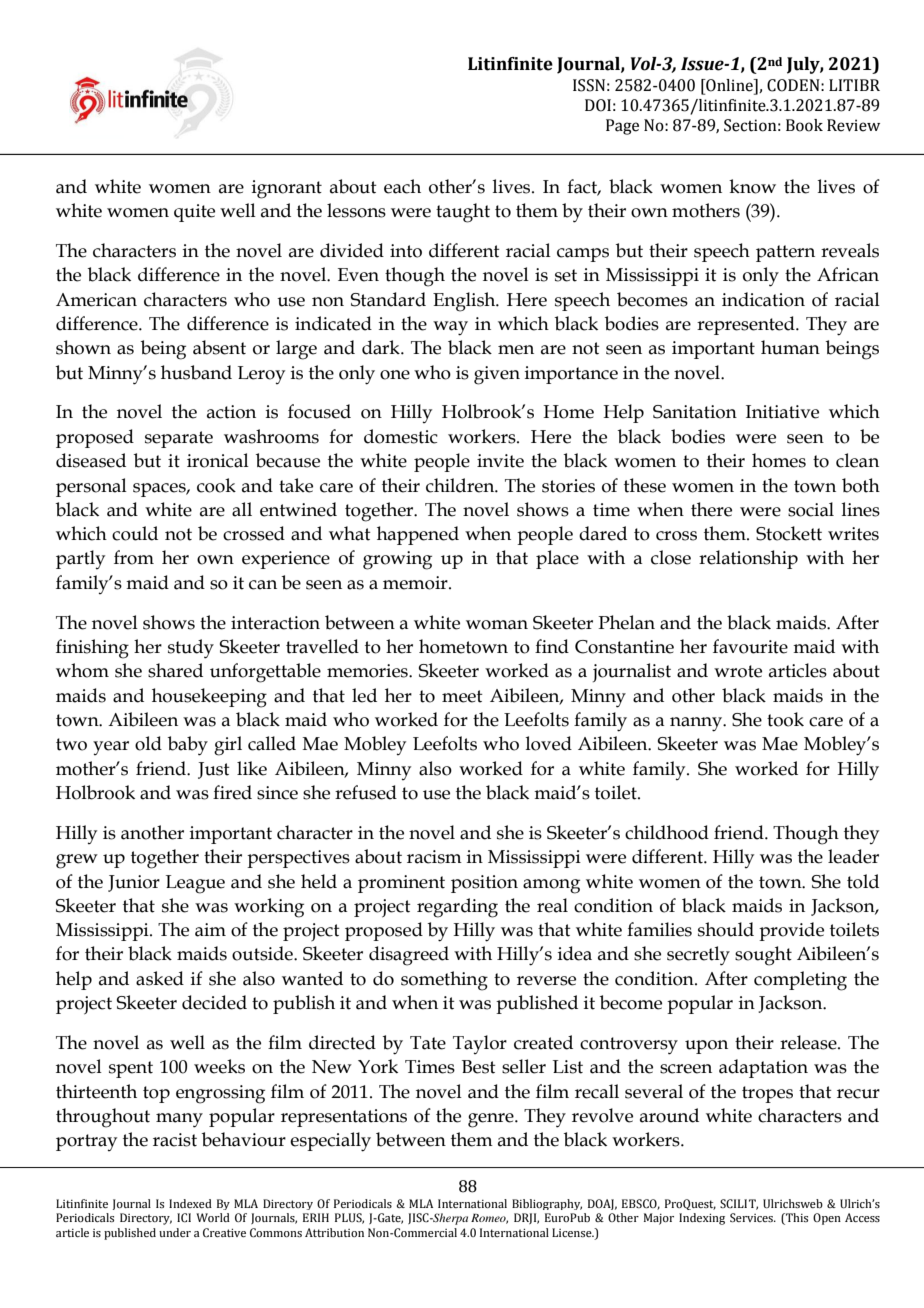 This page has width=924, height=1308. What do you see at coordinates (134, 557) in the page?
I see `from` at bounding box center [134, 557].
